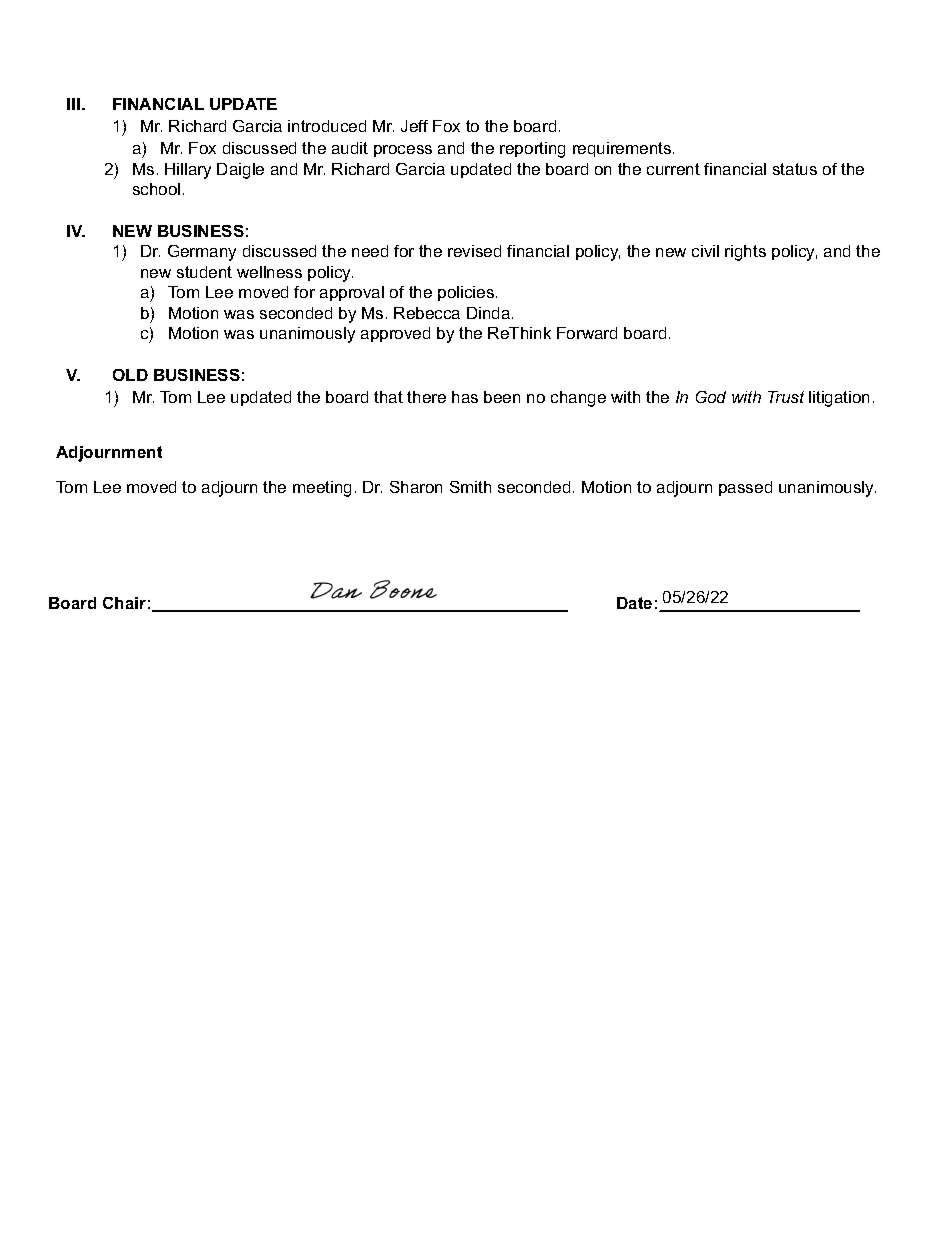 The width and height of the image is (952, 1233). I want to click on God, so click(711, 397).
